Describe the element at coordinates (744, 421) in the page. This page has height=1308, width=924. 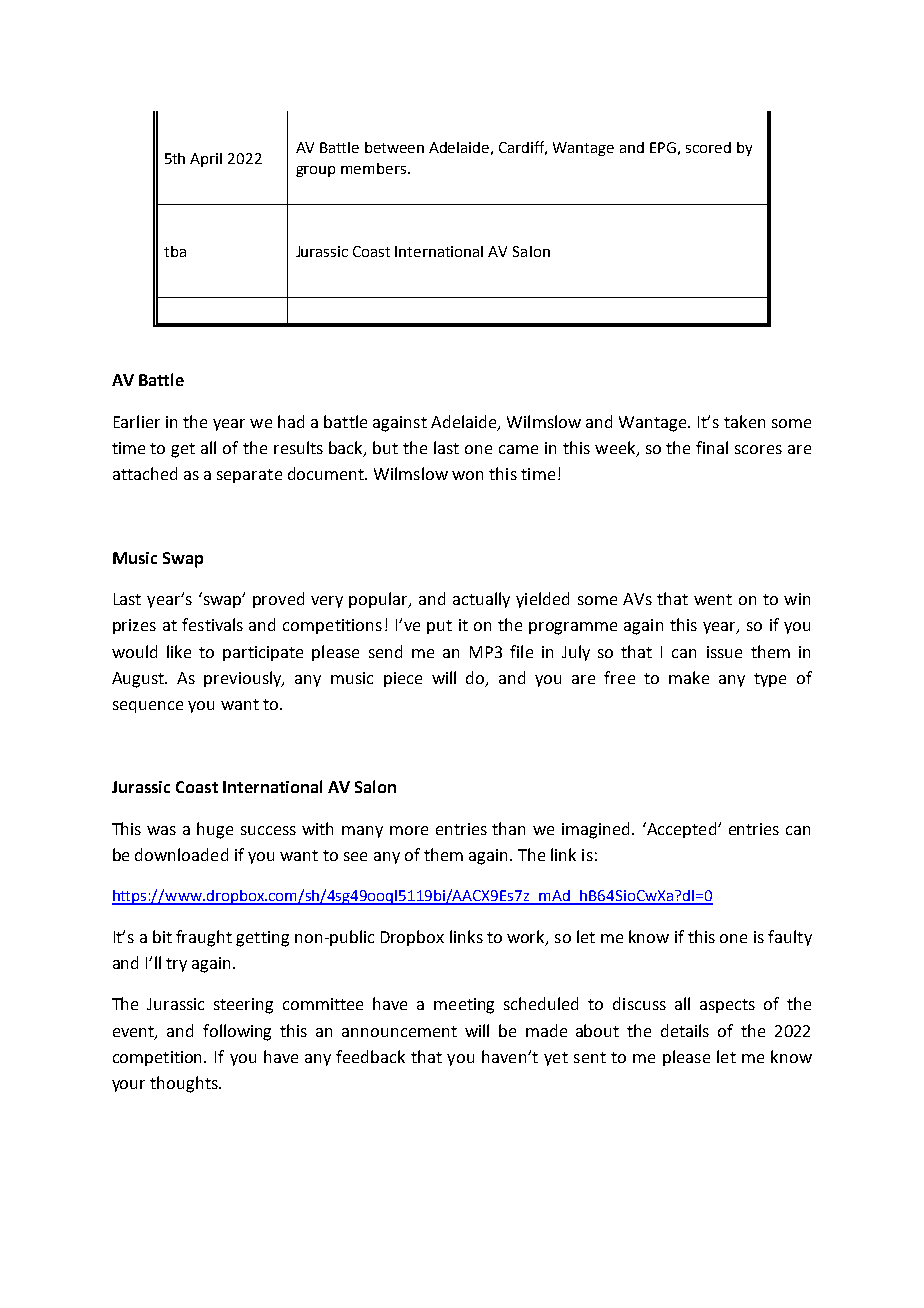
I see `taken` at that location.
